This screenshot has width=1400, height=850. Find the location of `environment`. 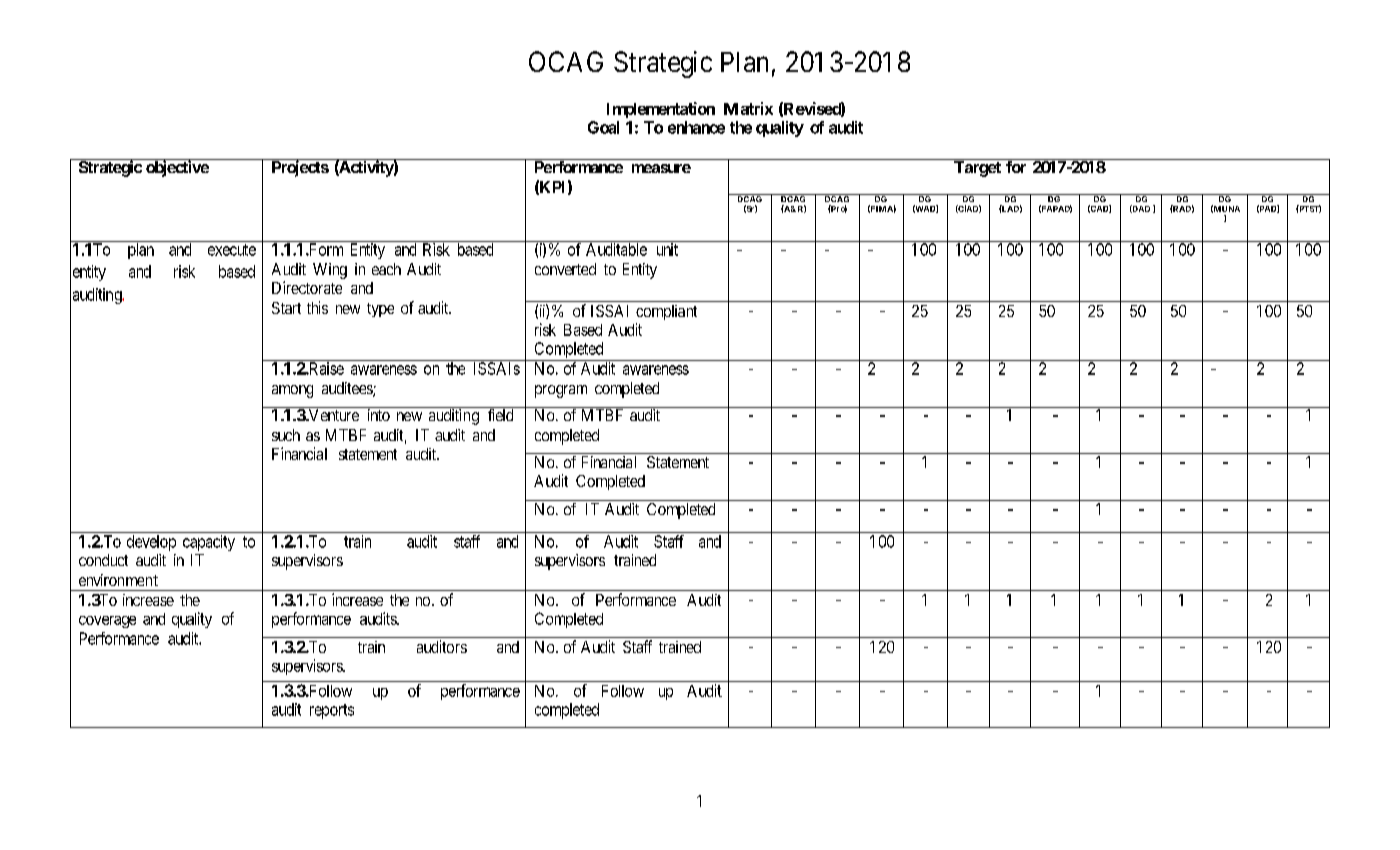

environment is located at coordinates (118, 580).
